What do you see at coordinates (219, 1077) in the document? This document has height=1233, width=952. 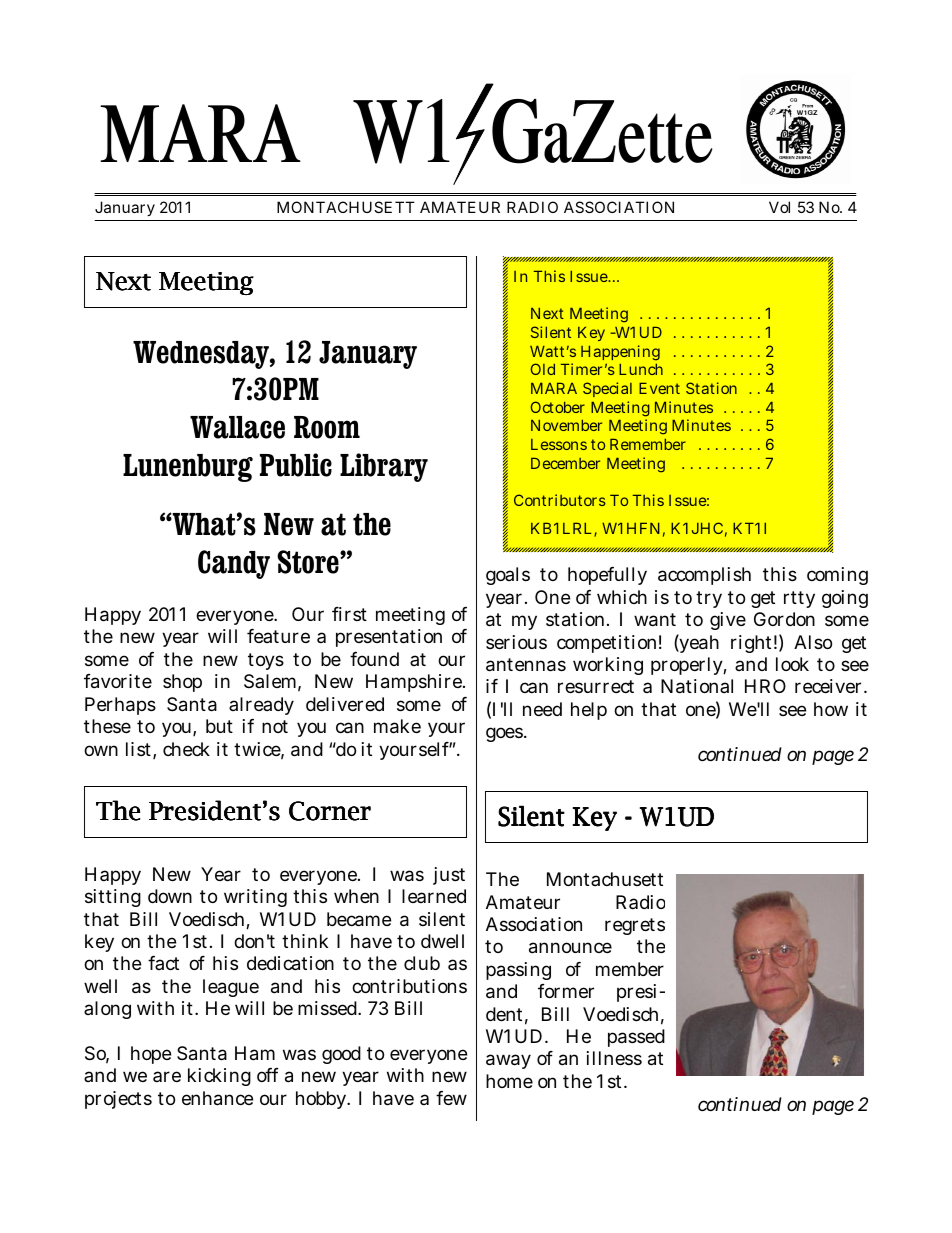 I see `kicking` at bounding box center [219, 1077].
